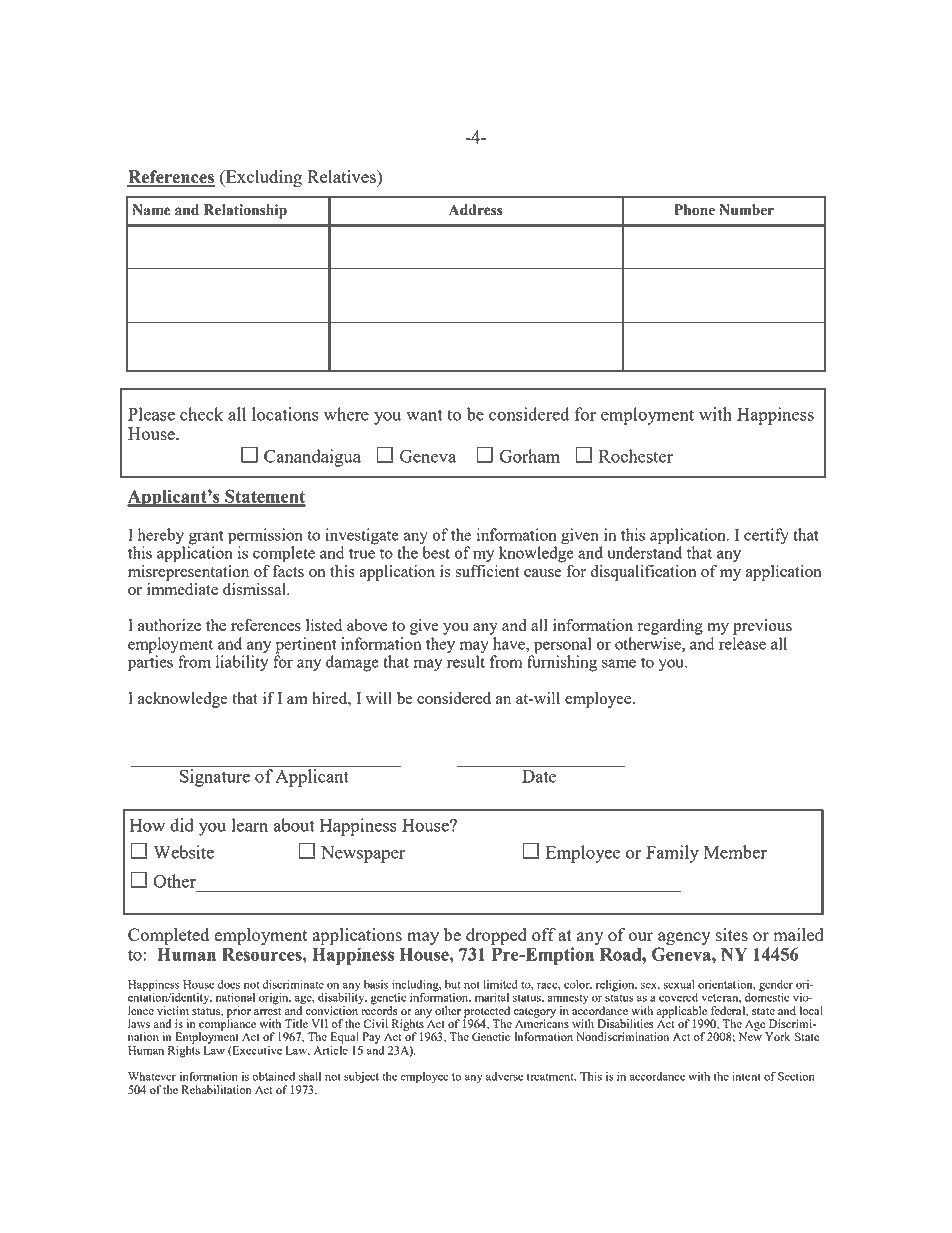  I want to click on Number, so click(746, 210).
